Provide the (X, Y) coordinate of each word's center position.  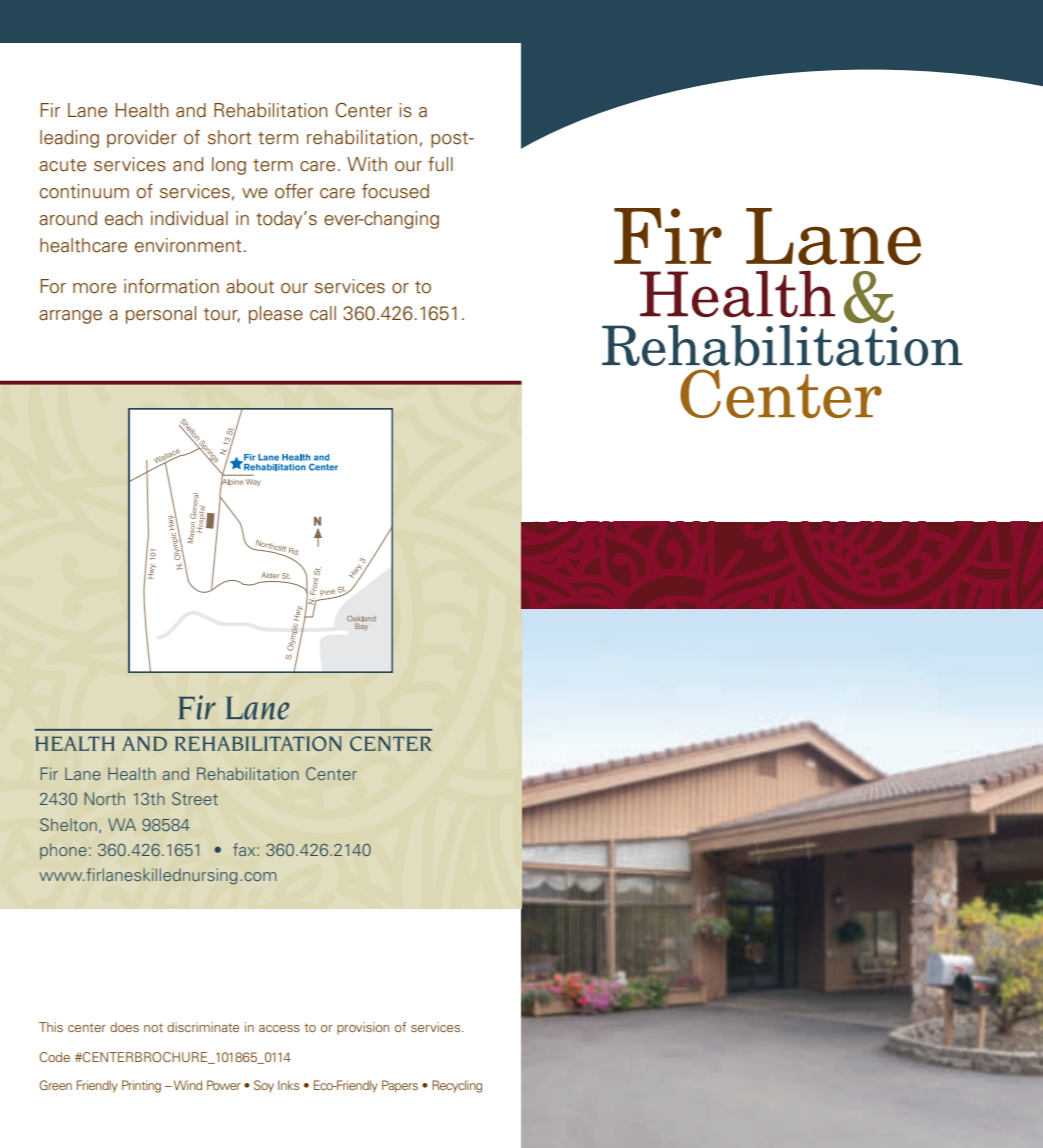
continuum (84, 191)
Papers (400, 1086)
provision (363, 1028)
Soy (264, 1086)
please (276, 315)
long (229, 166)
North (104, 798)
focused (395, 191)
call (323, 313)
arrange (70, 317)
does (124, 1027)
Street (195, 798)
